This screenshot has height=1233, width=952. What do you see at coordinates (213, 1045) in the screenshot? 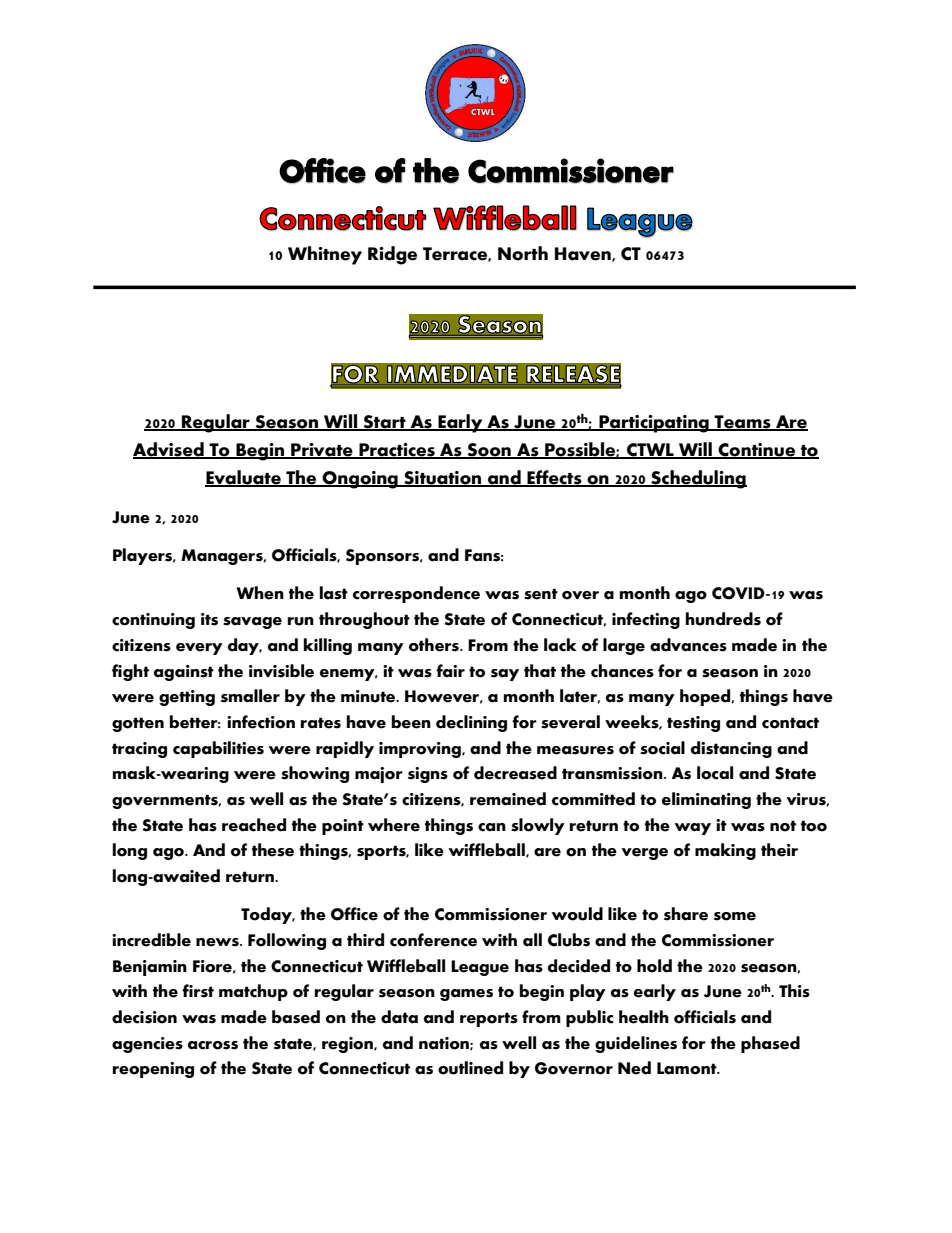
I see `across` at bounding box center [213, 1045].
